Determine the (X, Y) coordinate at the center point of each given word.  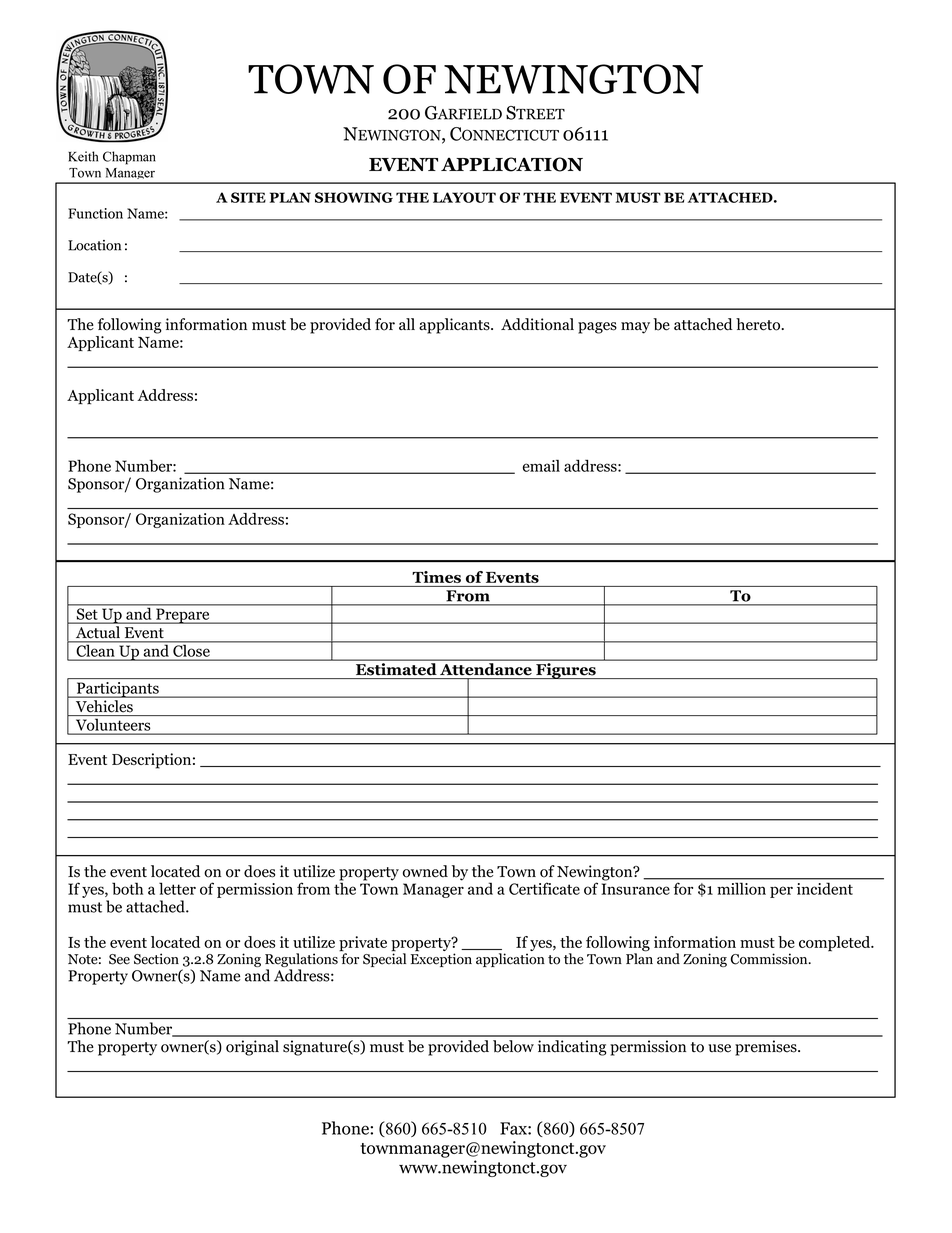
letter (177, 888)
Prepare (183, 616)
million (742, 889)
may (635, 328)
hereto (759, 324)
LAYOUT (464, 197)
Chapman (129, 158)
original (252, 1048)
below (513, 1046)
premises (767, 1048)
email (541, 466)
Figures (566, 671)
